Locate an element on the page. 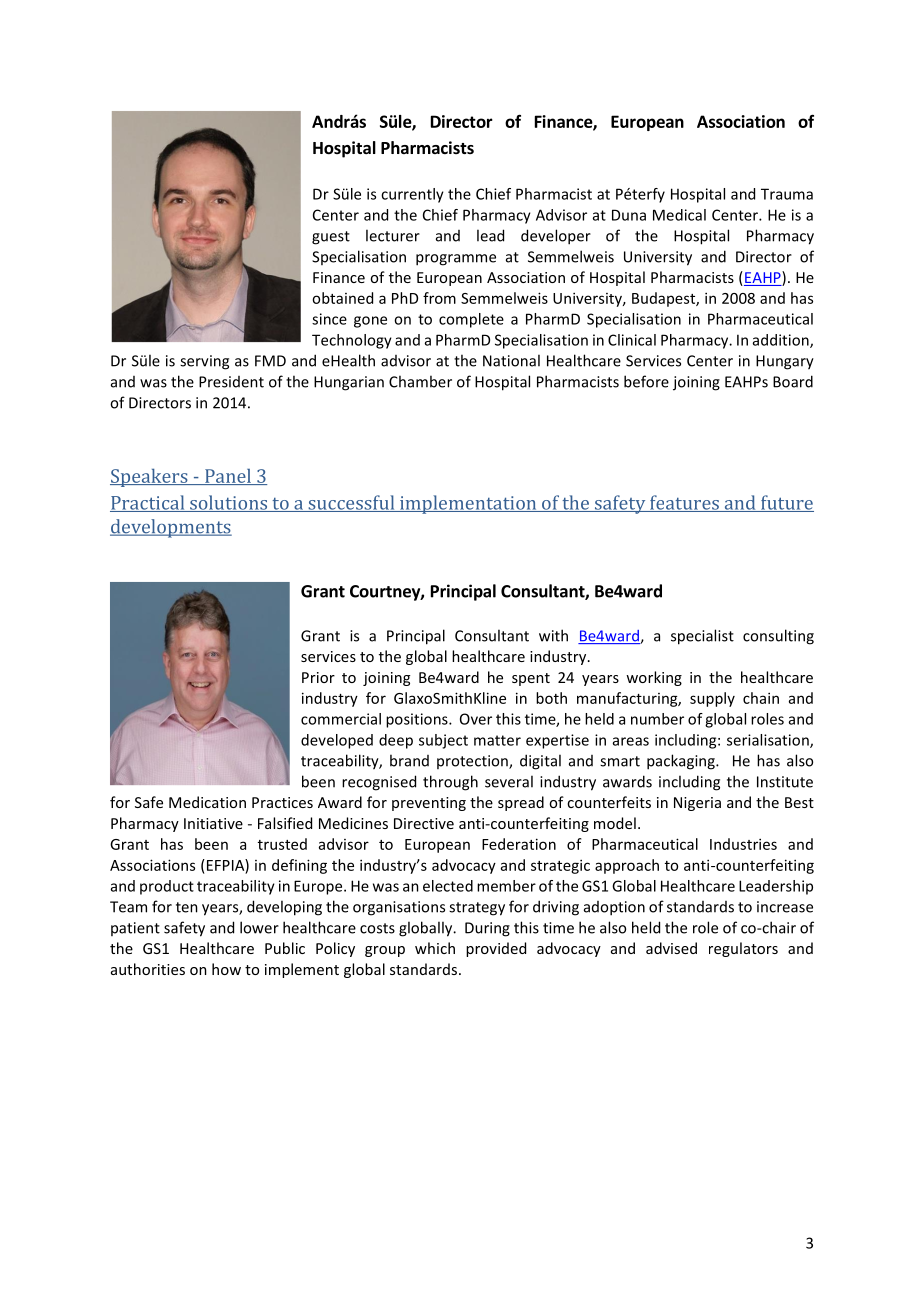 The width and height of the page is (924, 1308). currently is located at coordinates (412, 195).
